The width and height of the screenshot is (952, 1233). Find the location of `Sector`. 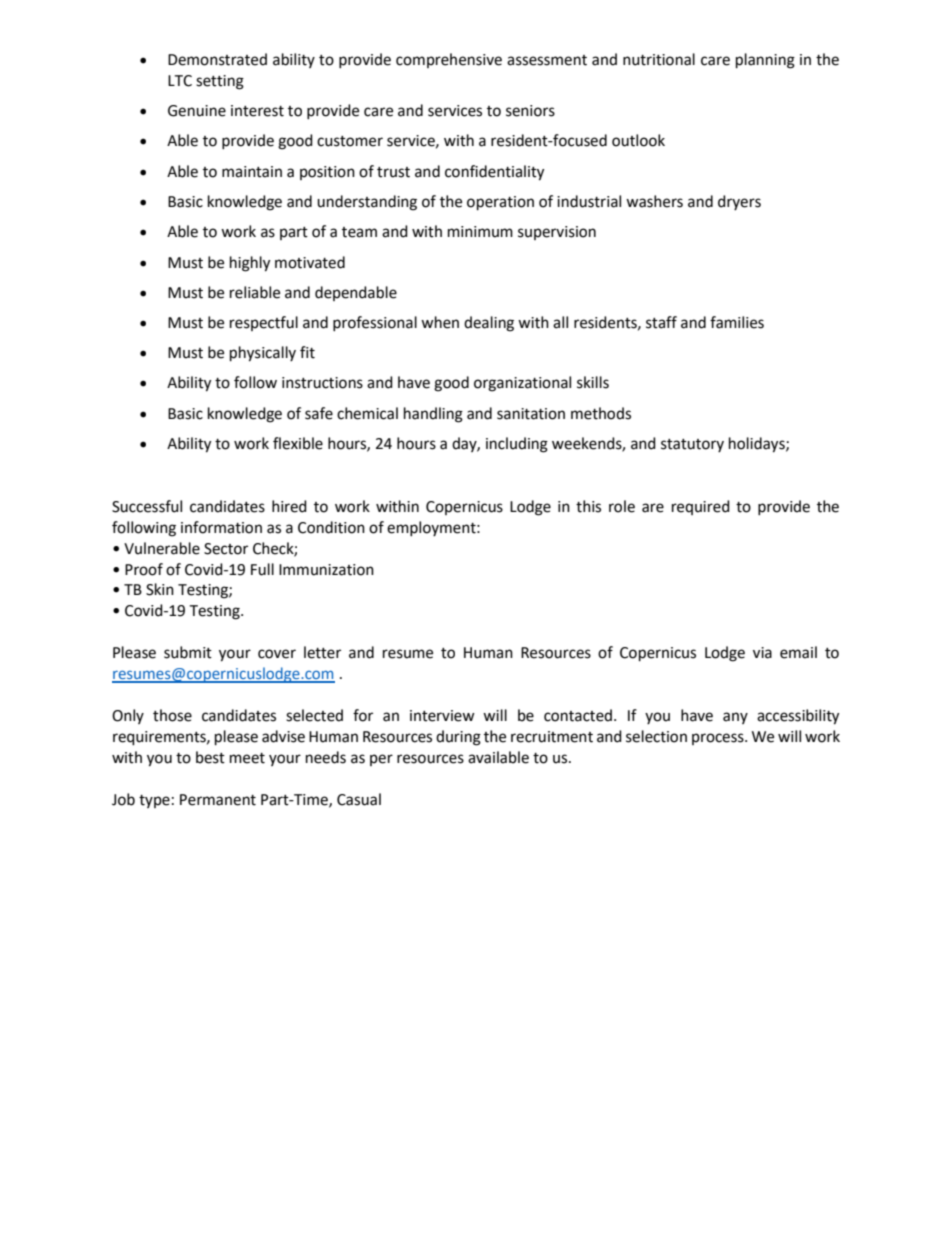

Sector is located at coordinates (226, 549).
